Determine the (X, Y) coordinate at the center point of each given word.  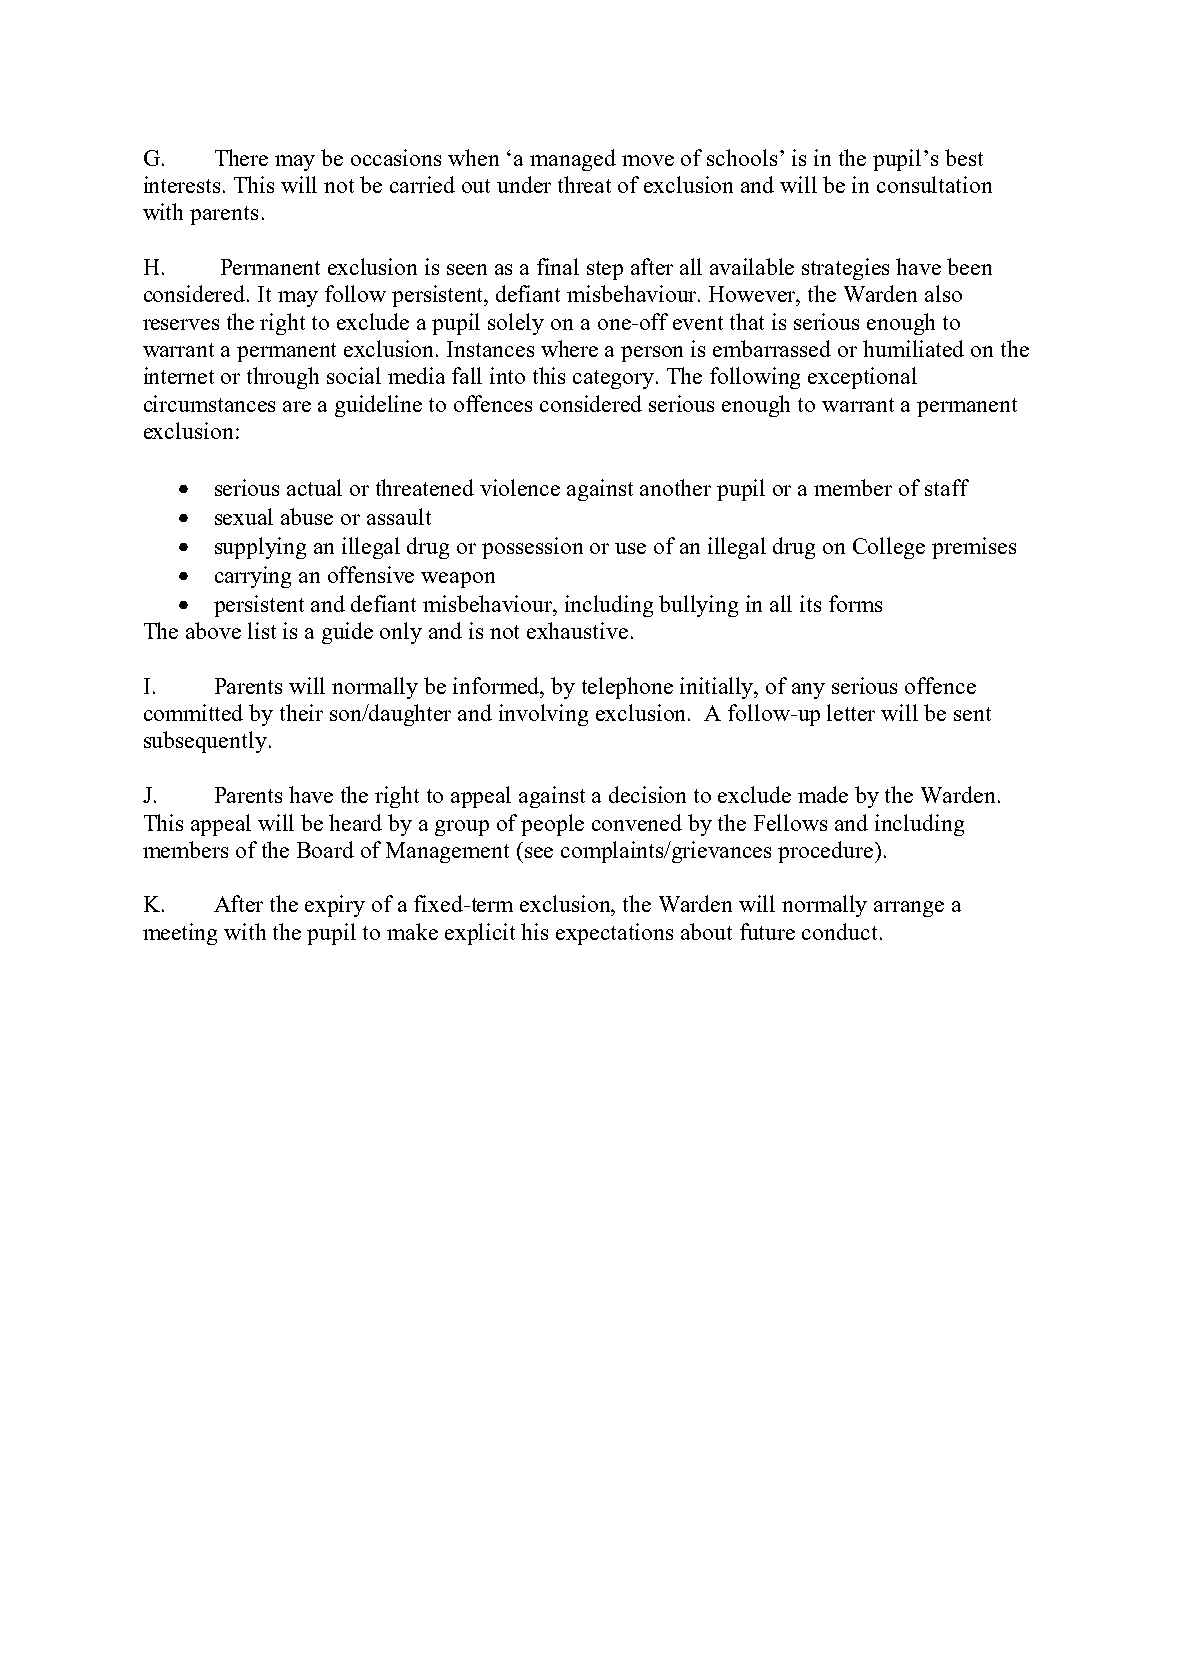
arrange (909, 909)
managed (573, 160)
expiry (335, 906)
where (569, 348)
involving (543, 715)
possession (532, 548)
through (283, 378)
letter (851, 712)
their (301, 712)
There (241, 157)
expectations (614, 934)
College (889, 548)
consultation (934, 184)
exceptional (862, 378)
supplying (260, 548)
